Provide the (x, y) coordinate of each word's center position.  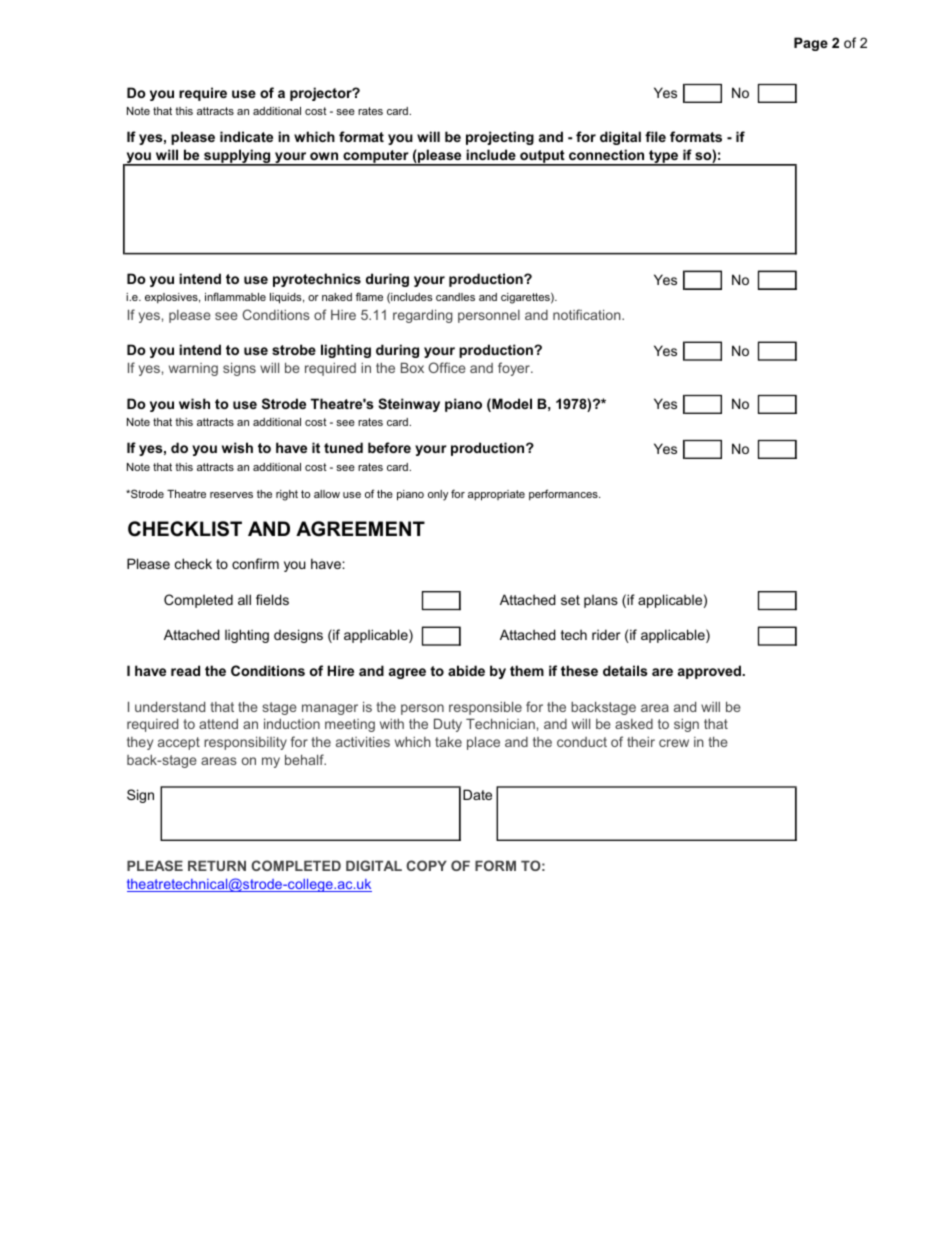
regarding (423, 316)
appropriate (496, 495)
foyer (515, 369)
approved (710, 672)
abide (466, 670)
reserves (231, 495)
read (185, 670)
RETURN (217, 865)
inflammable (235, 296)
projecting (500, 138)
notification (588, 314)
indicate (246, 136)
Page (811, 44)
